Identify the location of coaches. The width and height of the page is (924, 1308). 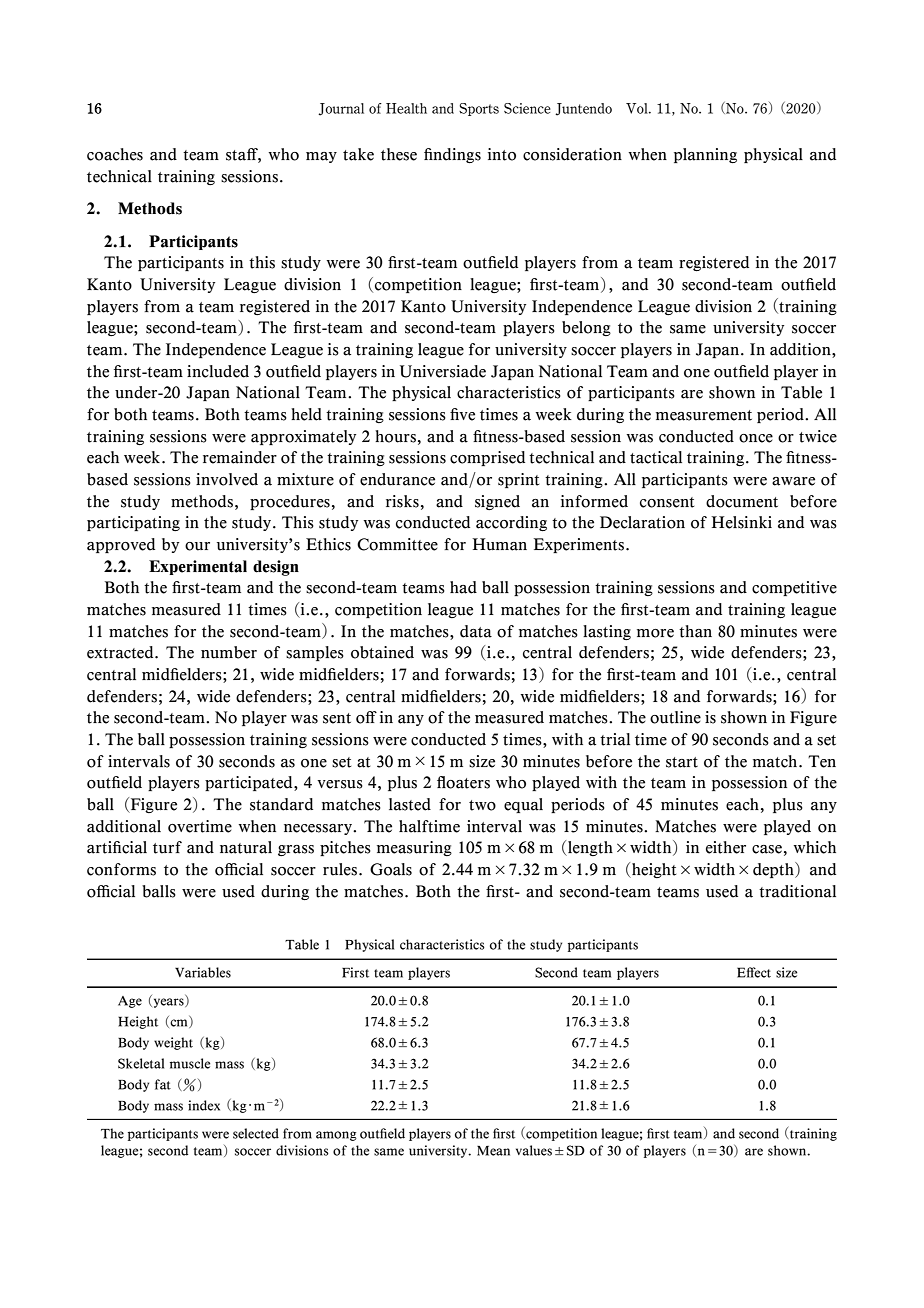
(115, 154).
